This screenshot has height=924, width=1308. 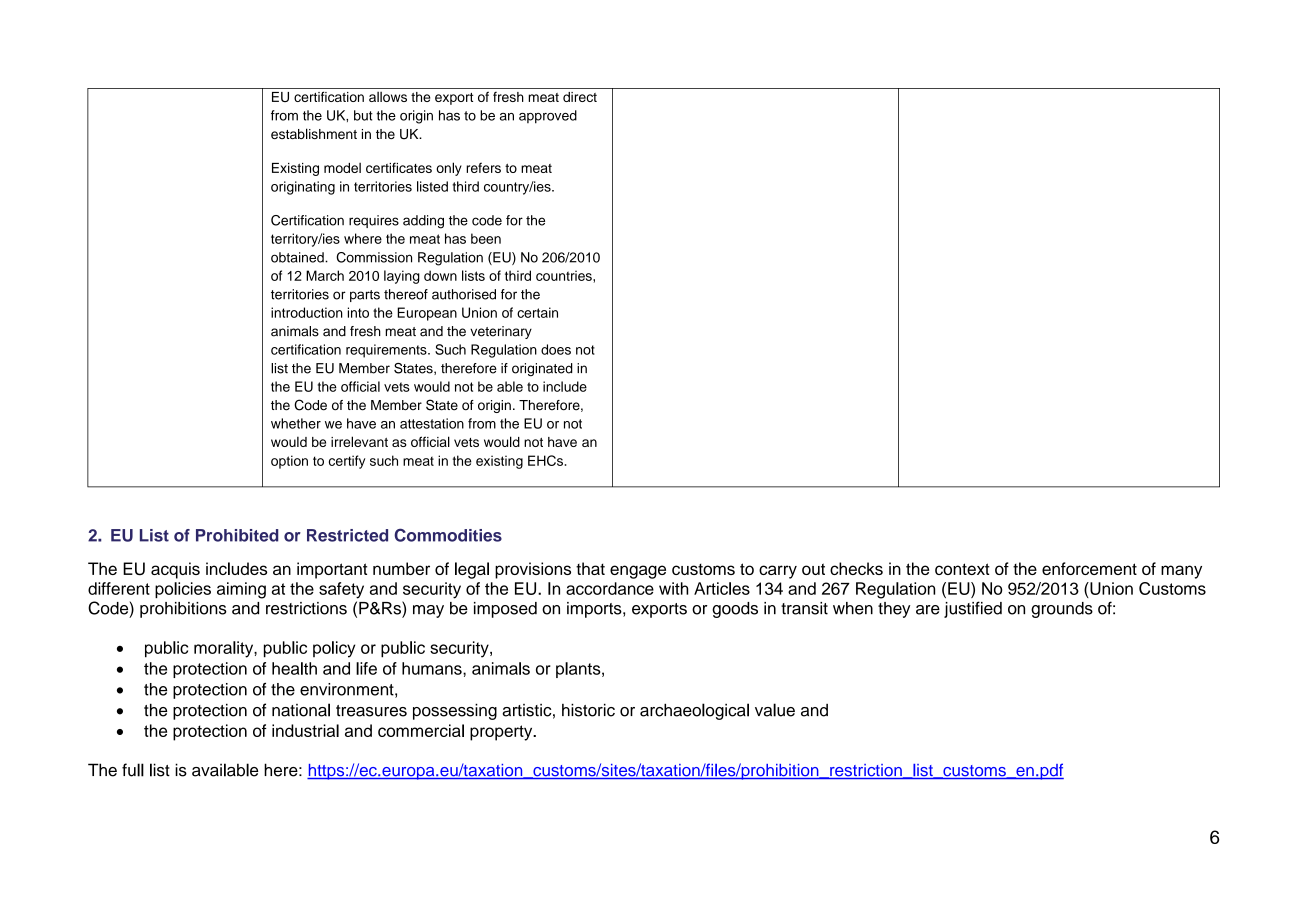 I want to click on engage, so click(x=638, y=572).
